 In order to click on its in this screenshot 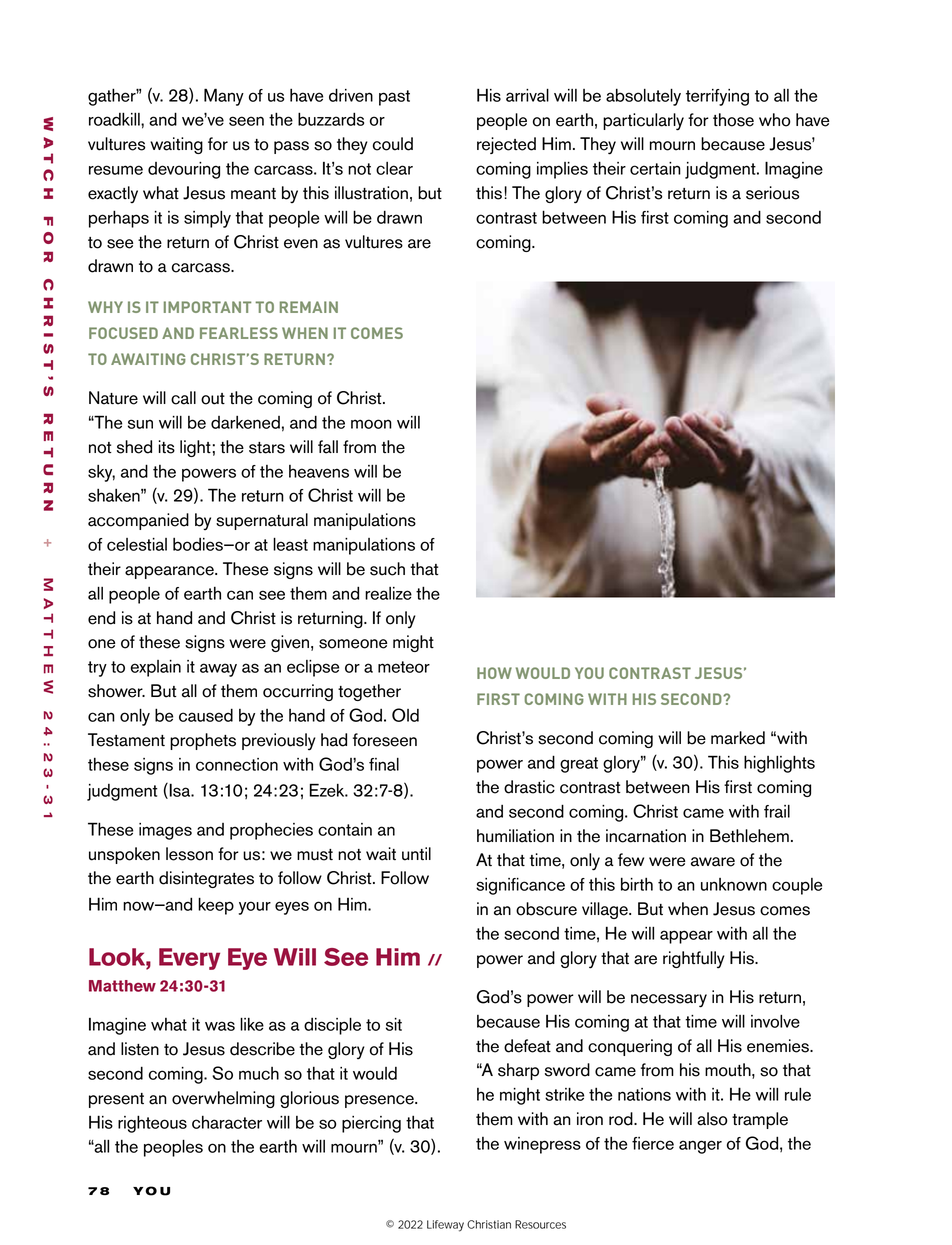, I will do `click(167, 447)`.
